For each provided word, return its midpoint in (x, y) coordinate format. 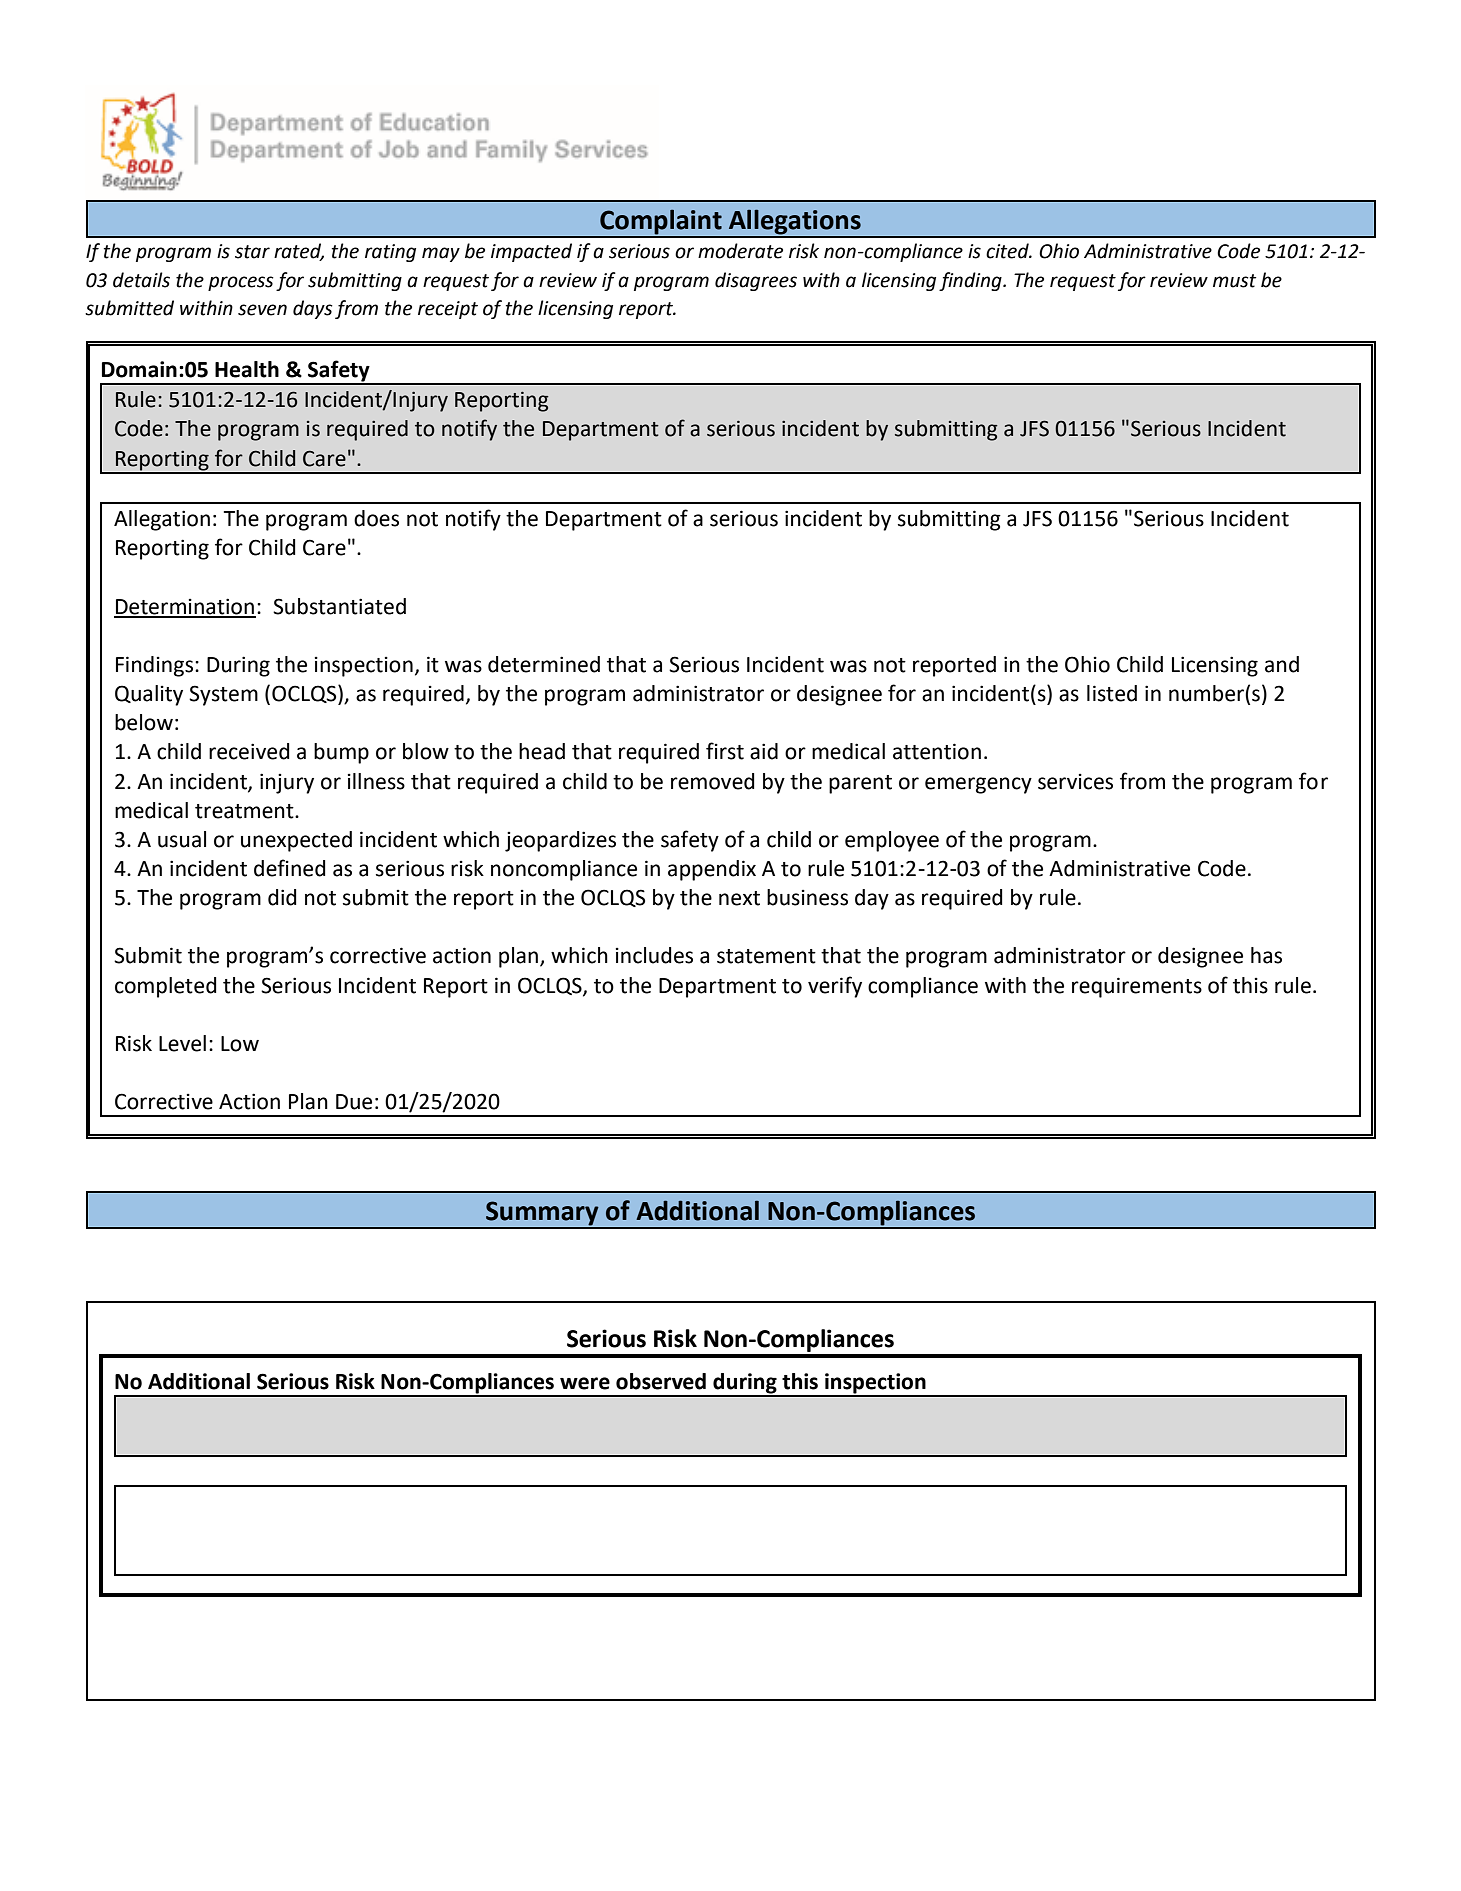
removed (713, 781)
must (1234, 281)
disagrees (756, 281)
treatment (245, 811)
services (1075, 782)
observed (661, 1381)
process (241, 283)
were (585, 1383)
